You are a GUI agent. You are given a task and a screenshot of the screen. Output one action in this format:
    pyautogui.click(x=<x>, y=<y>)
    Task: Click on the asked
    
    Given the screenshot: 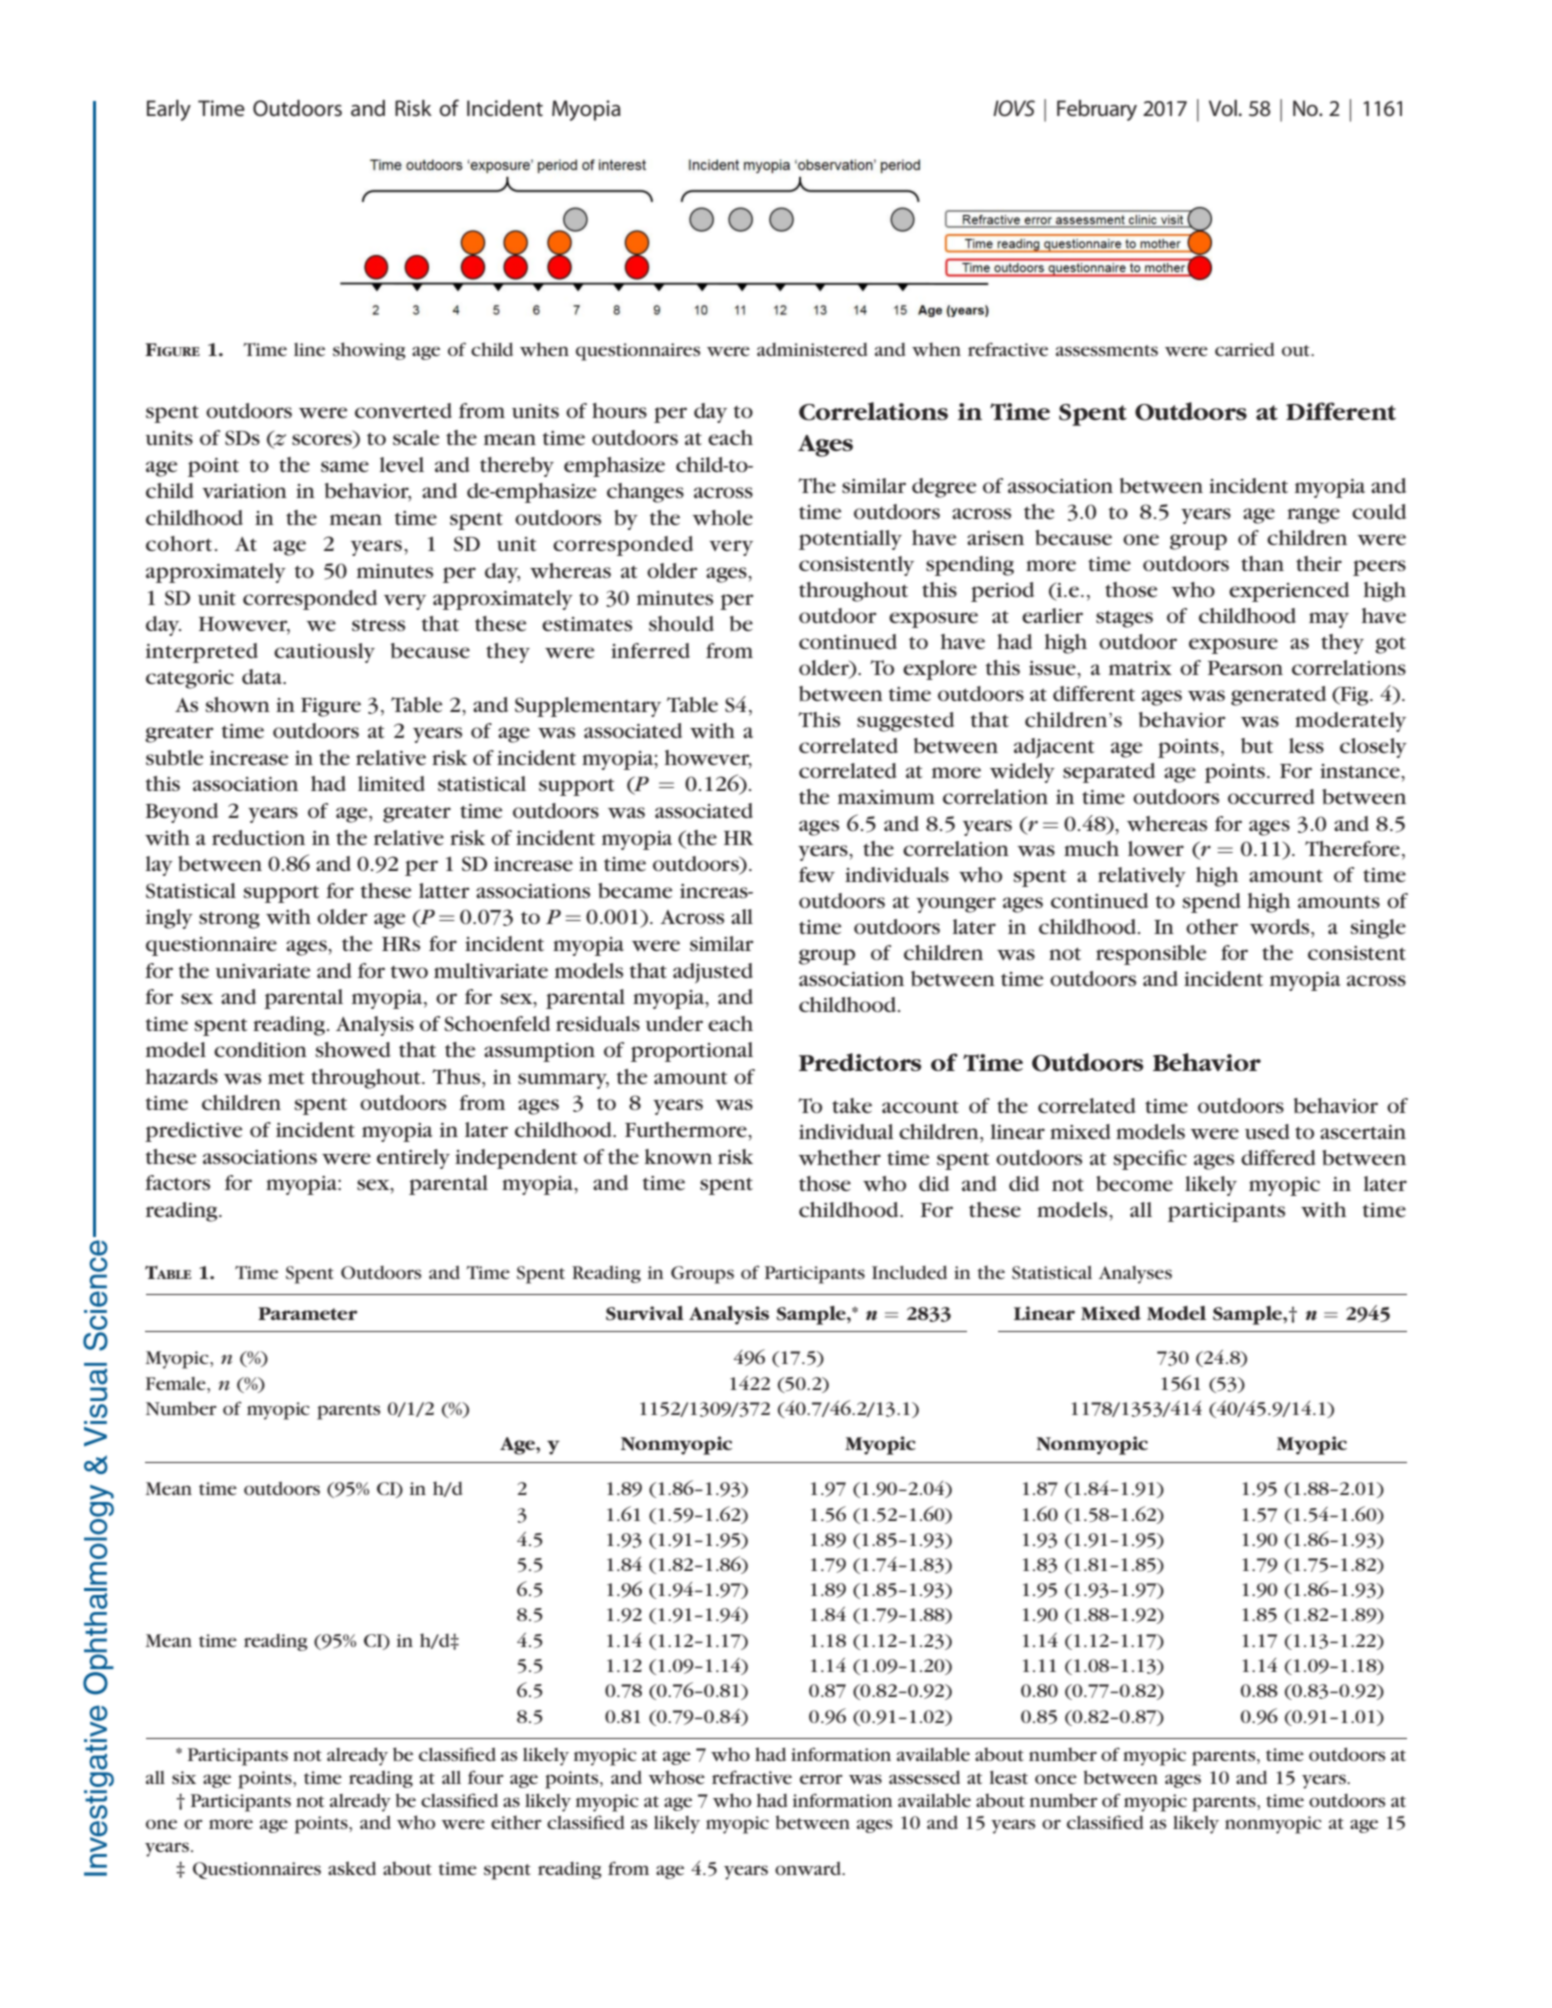 What is the action you would take?
    pyautogui.click(x=352, y=1868)
